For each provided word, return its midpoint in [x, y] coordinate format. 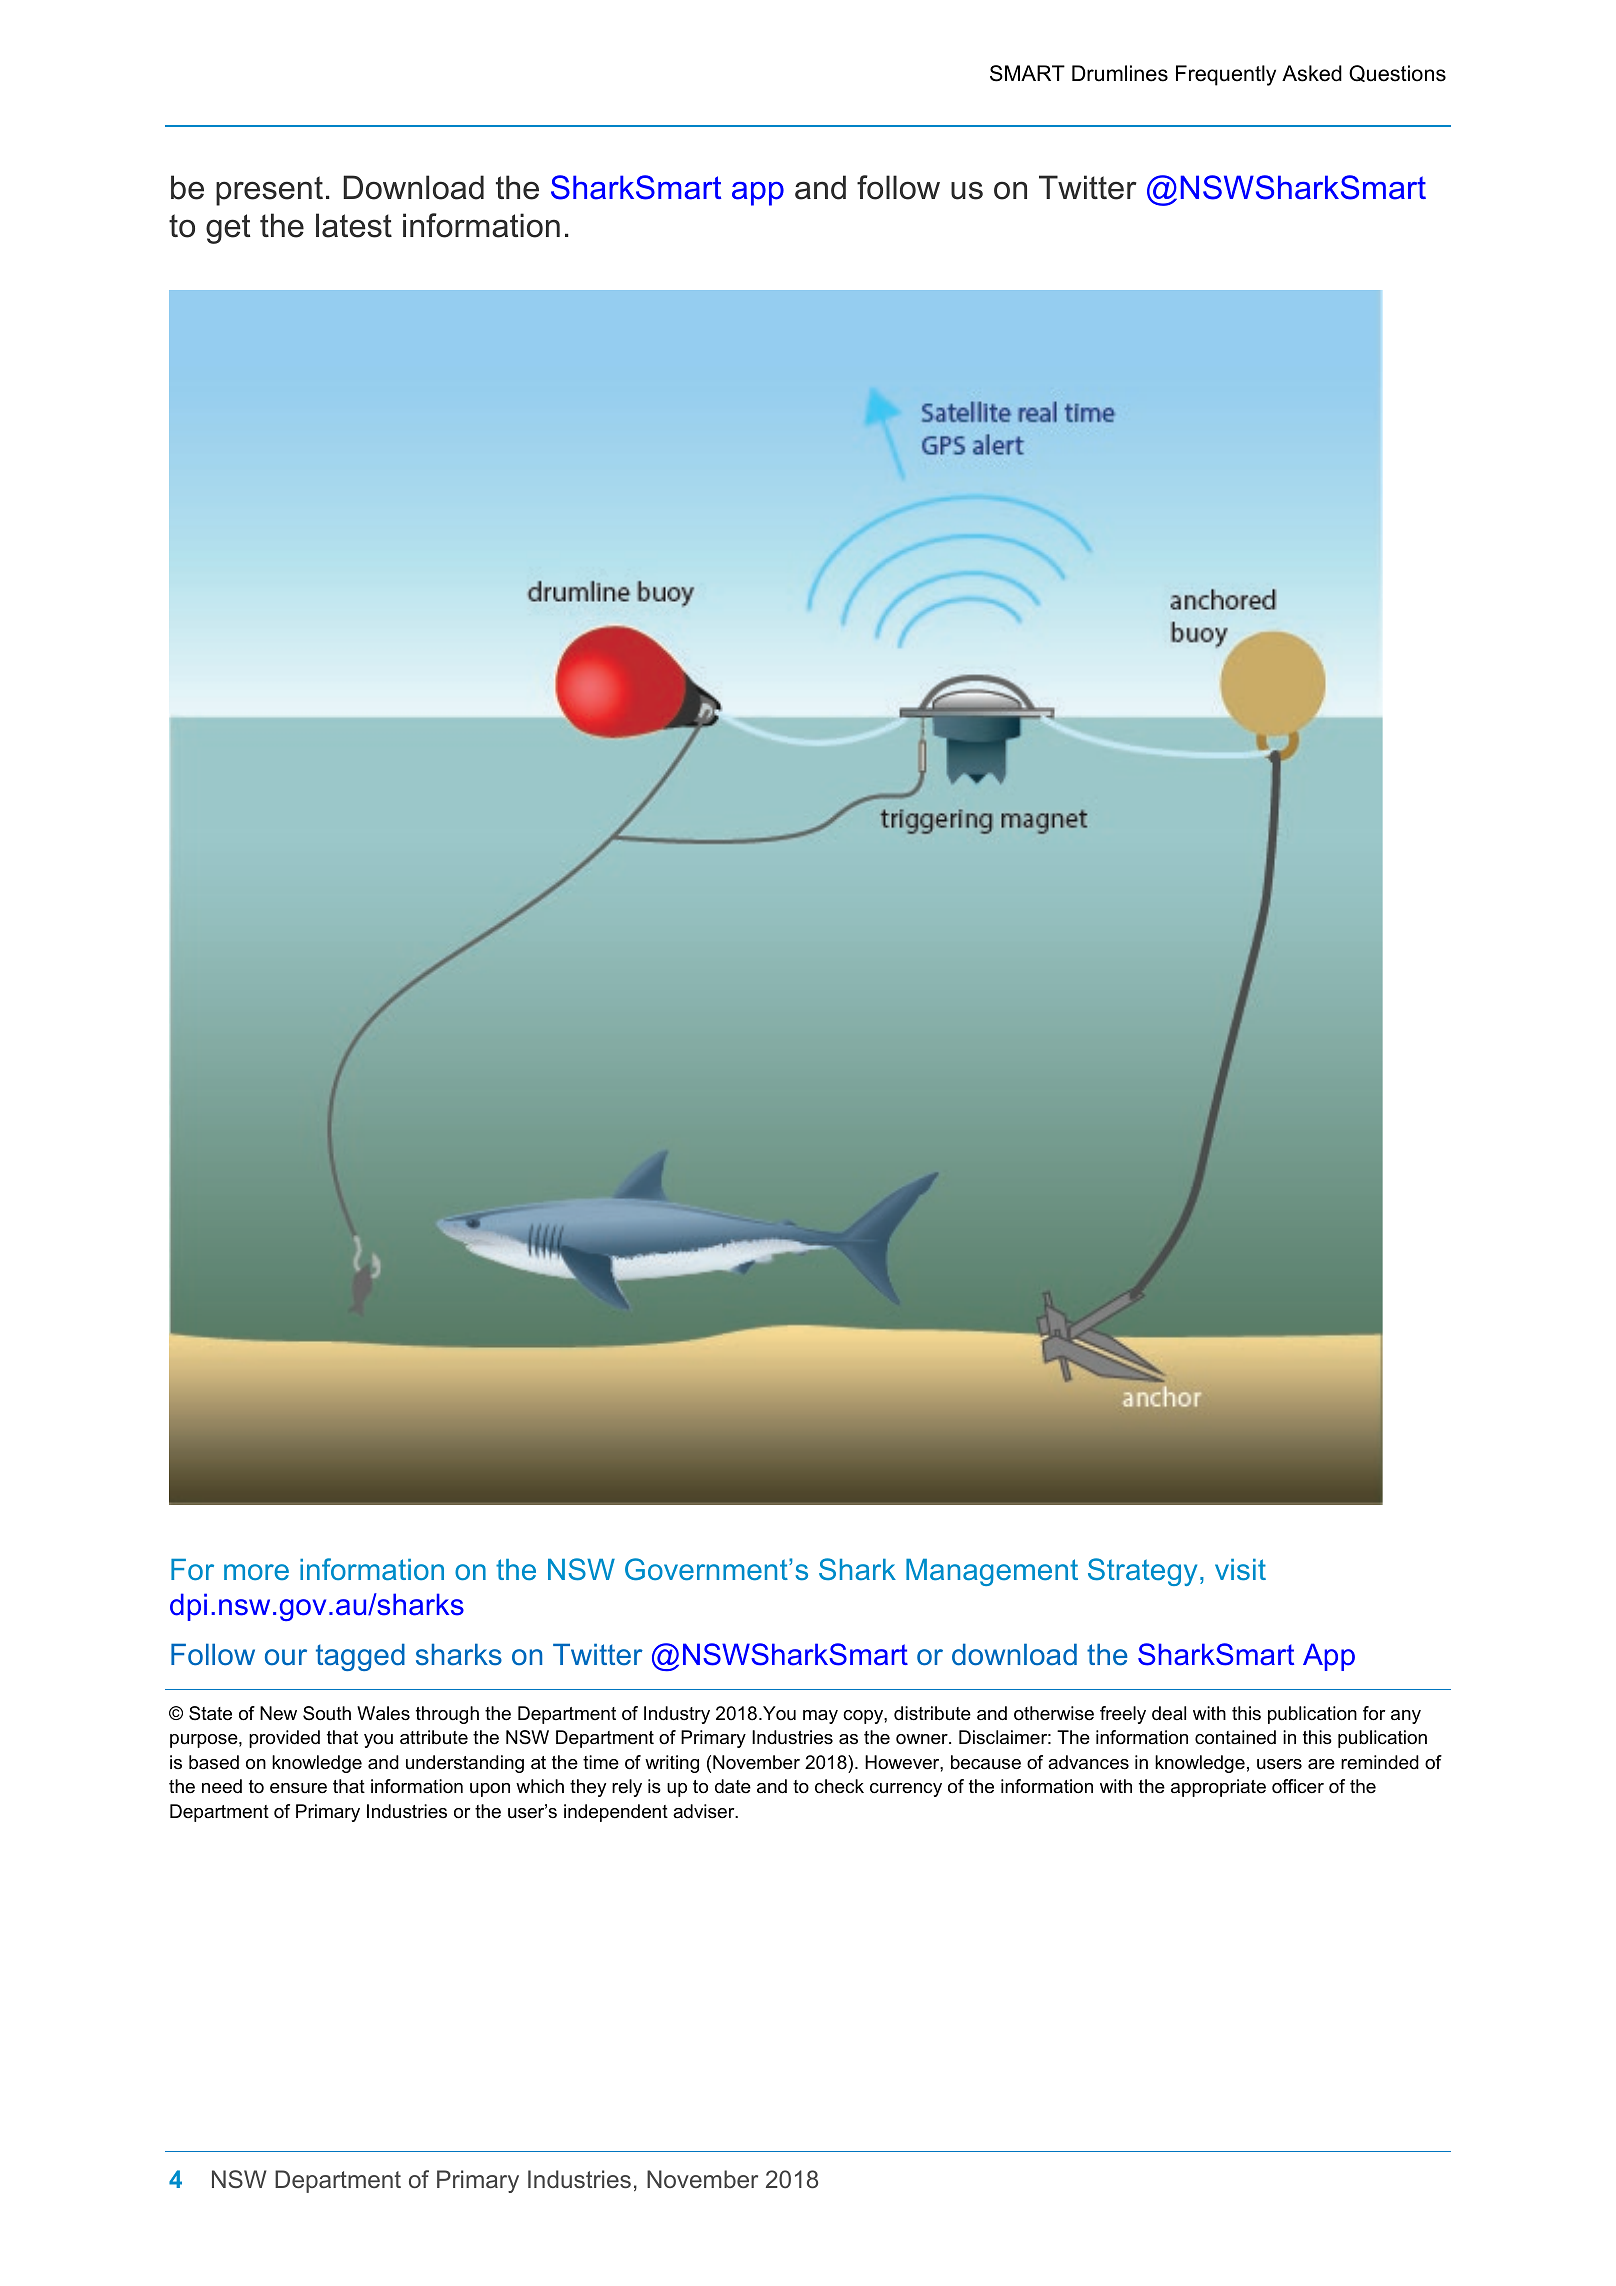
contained [1235, 1737]
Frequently [1226, 75]
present [269, 191]
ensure [298, 1788]
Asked [1312, 73]
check [839, 1786]
